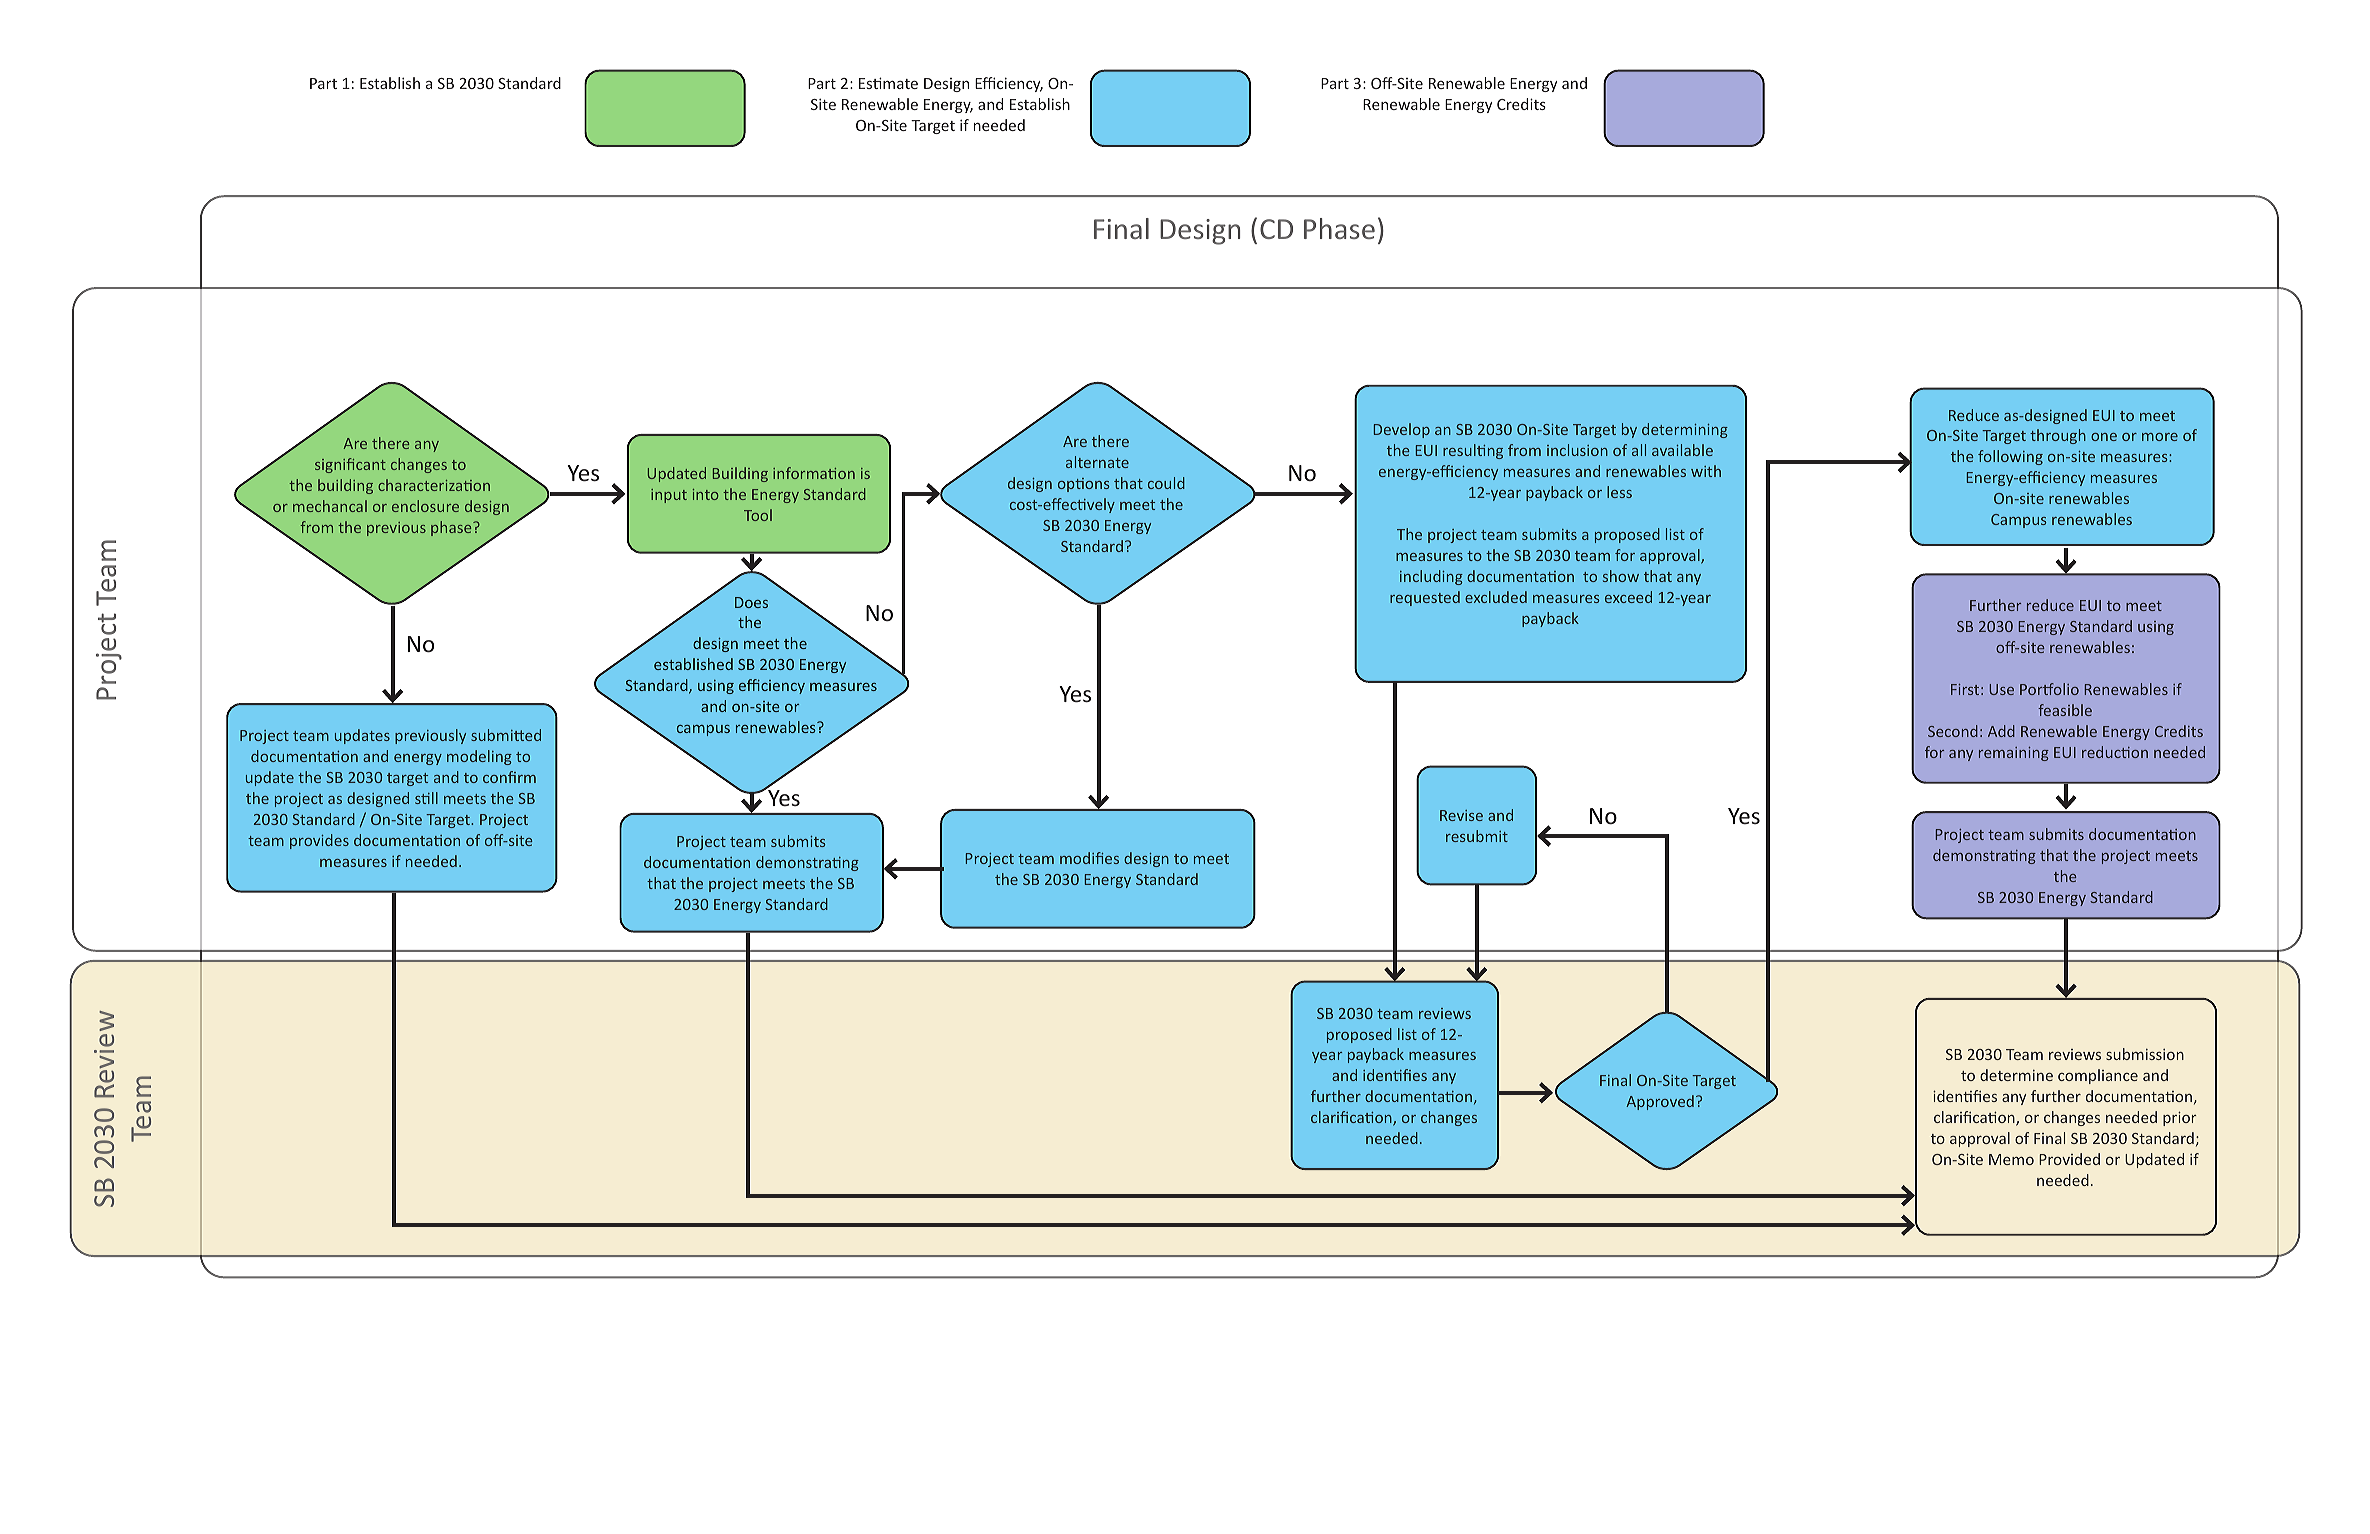  What do you see at coordinates (2002, 689) in the screenshot?
I see `Use` at bounding box center [2002, 689].
